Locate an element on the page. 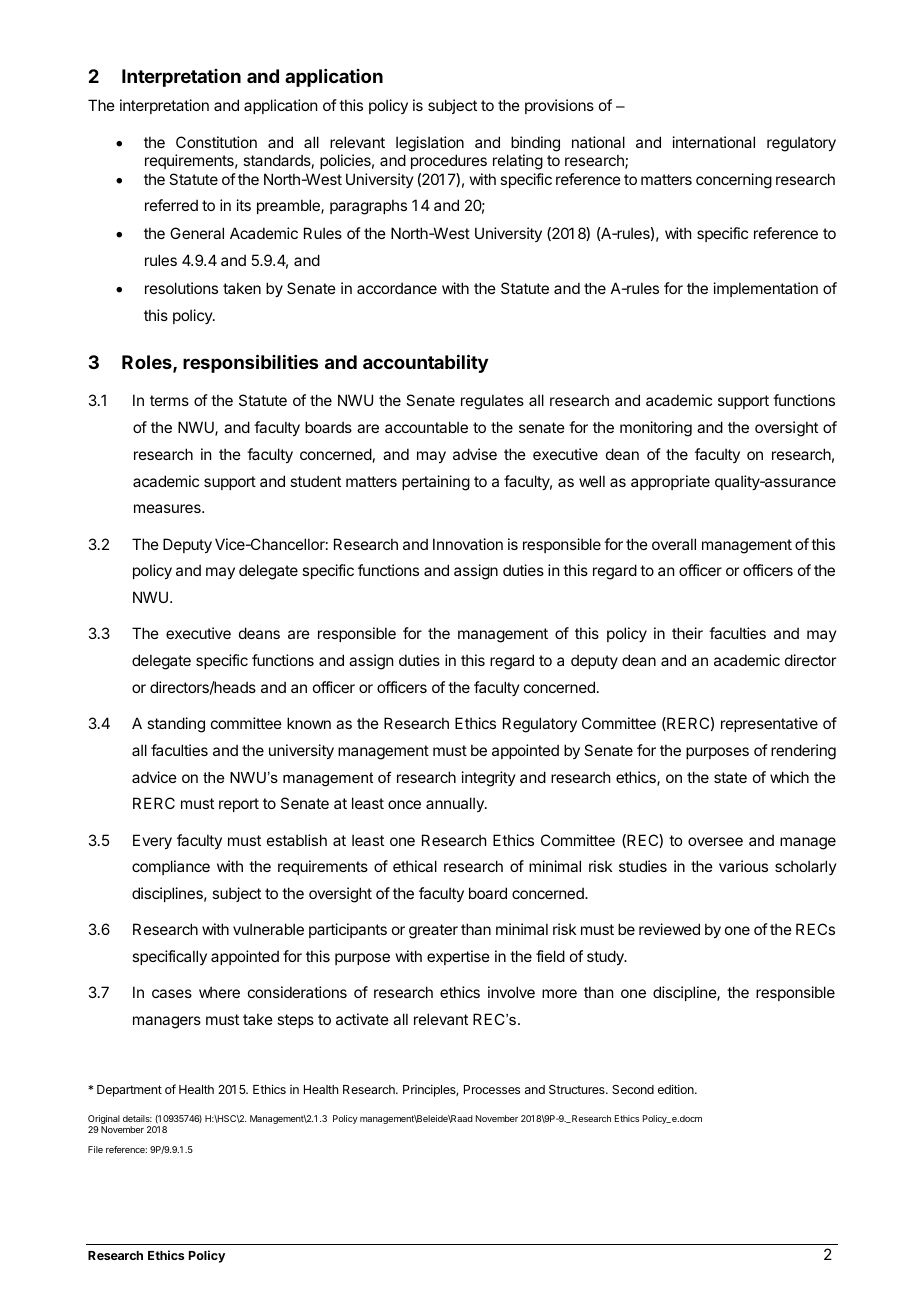  provisions is located at coordinates (559, 106).
